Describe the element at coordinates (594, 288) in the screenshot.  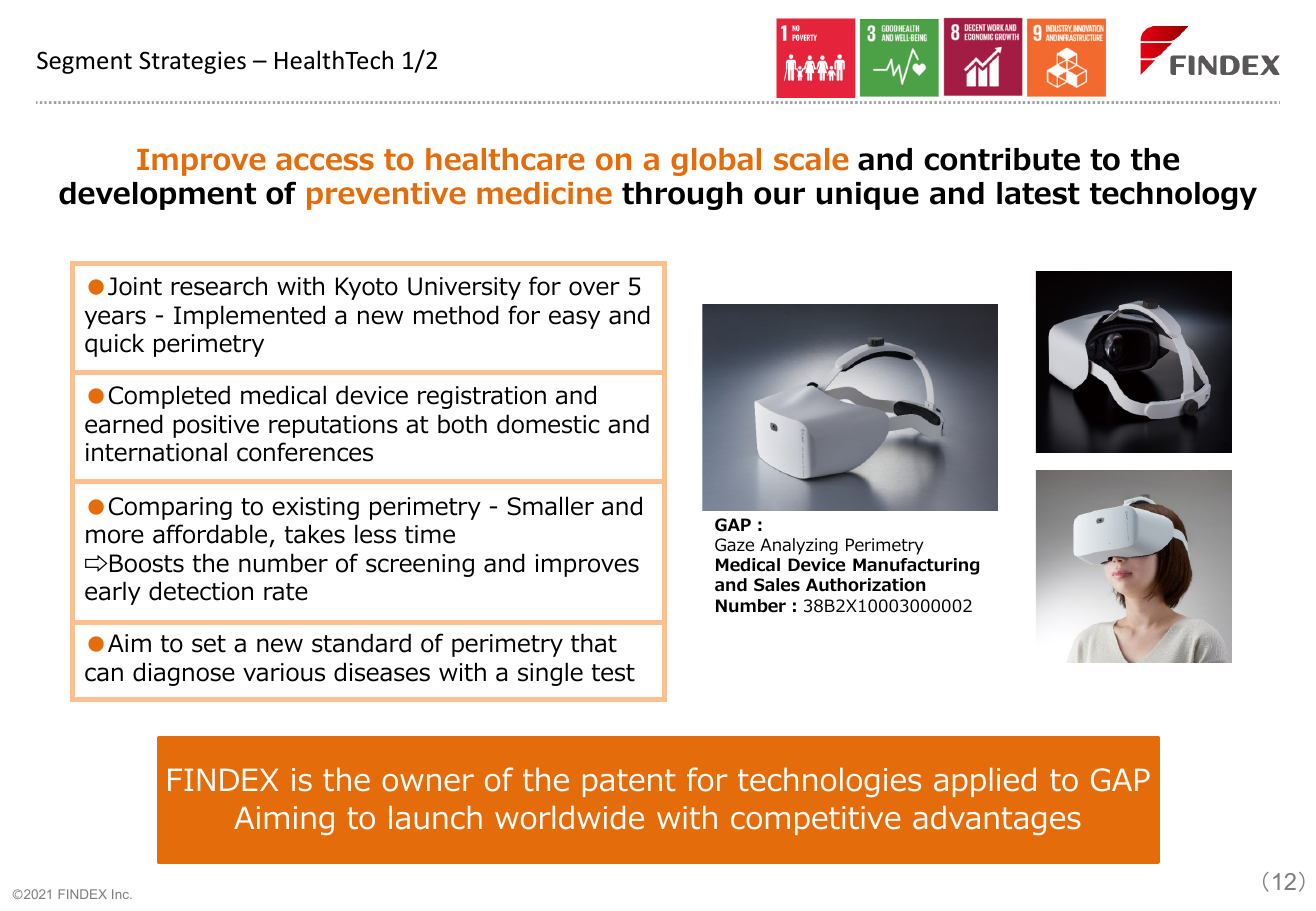
I see `over` at that location.
